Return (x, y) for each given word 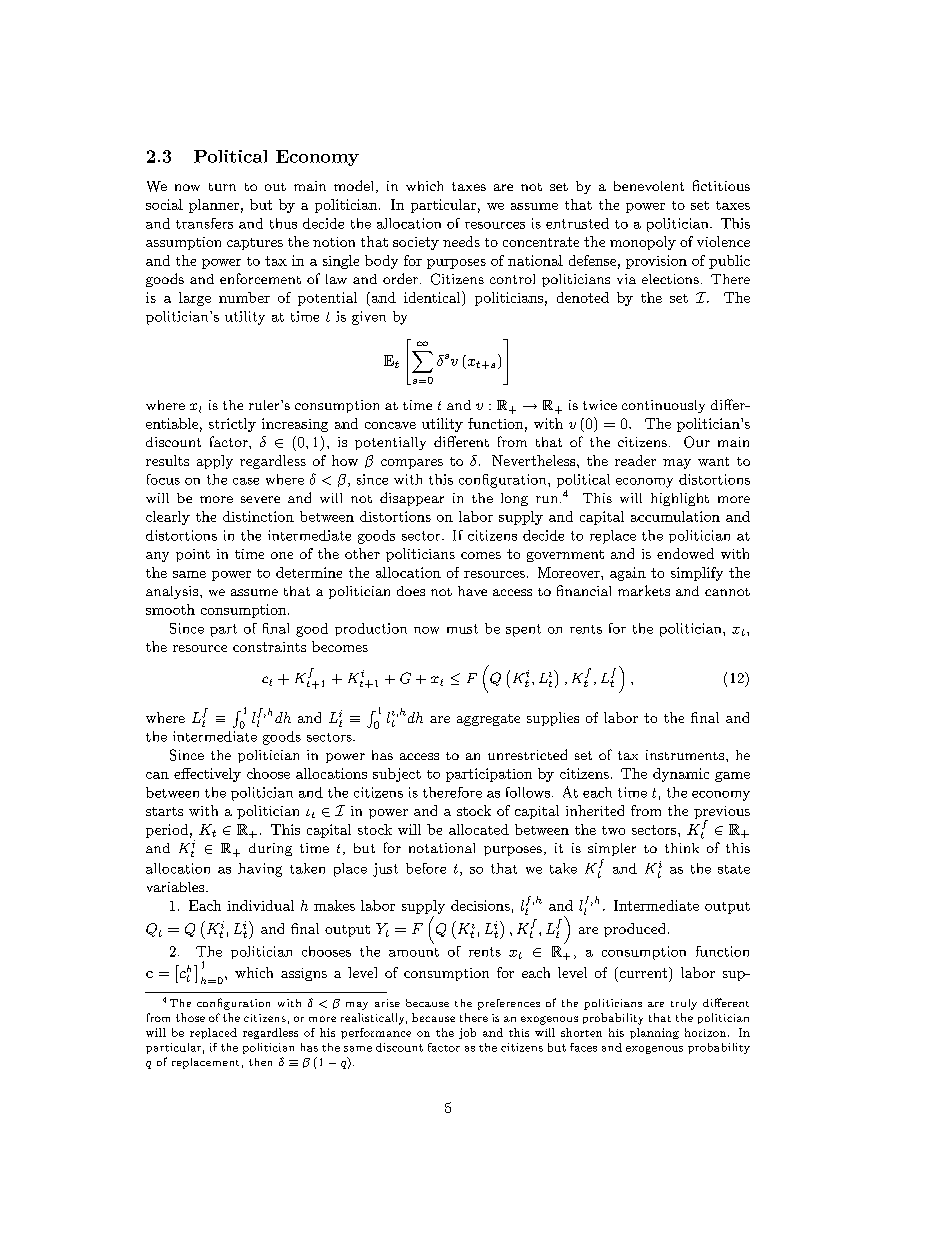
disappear (412, 499)
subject (397, 775)
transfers (204, 223)
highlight (680, 499)
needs (461, 241)
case (246, 481)
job (467, 1033)
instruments (686, 755)
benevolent (649, 186)
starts (164, 811)
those (190, 1017)
